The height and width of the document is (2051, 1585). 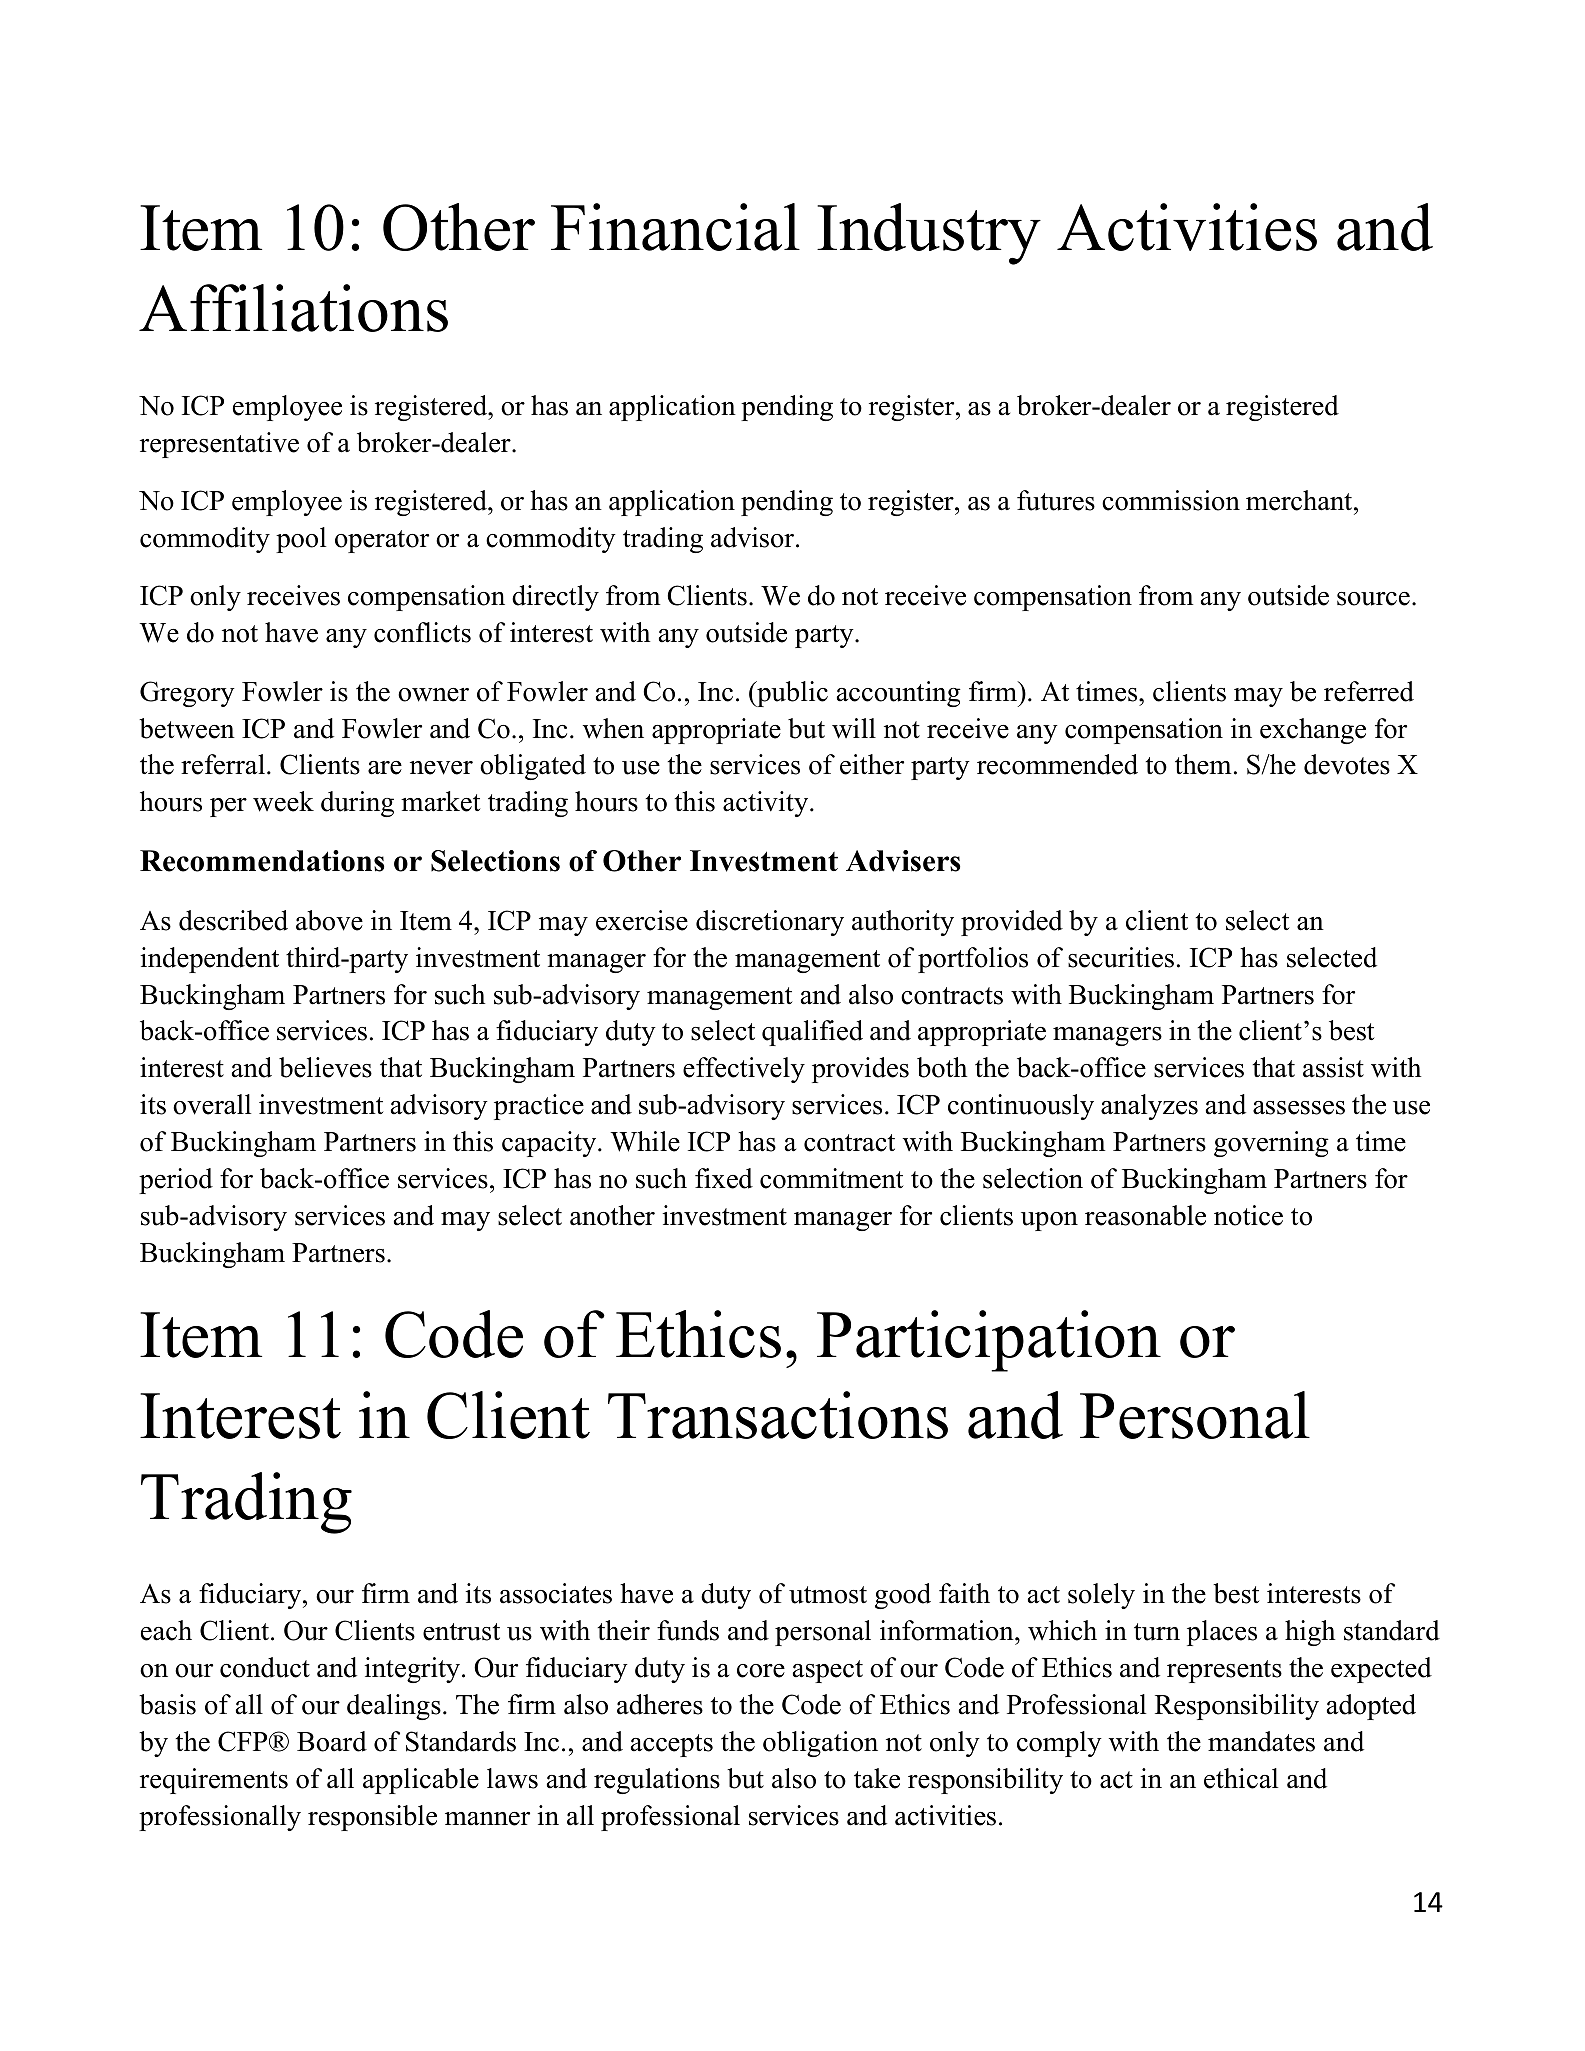 I want to click on assist, so click(x=1333, y=1067).
